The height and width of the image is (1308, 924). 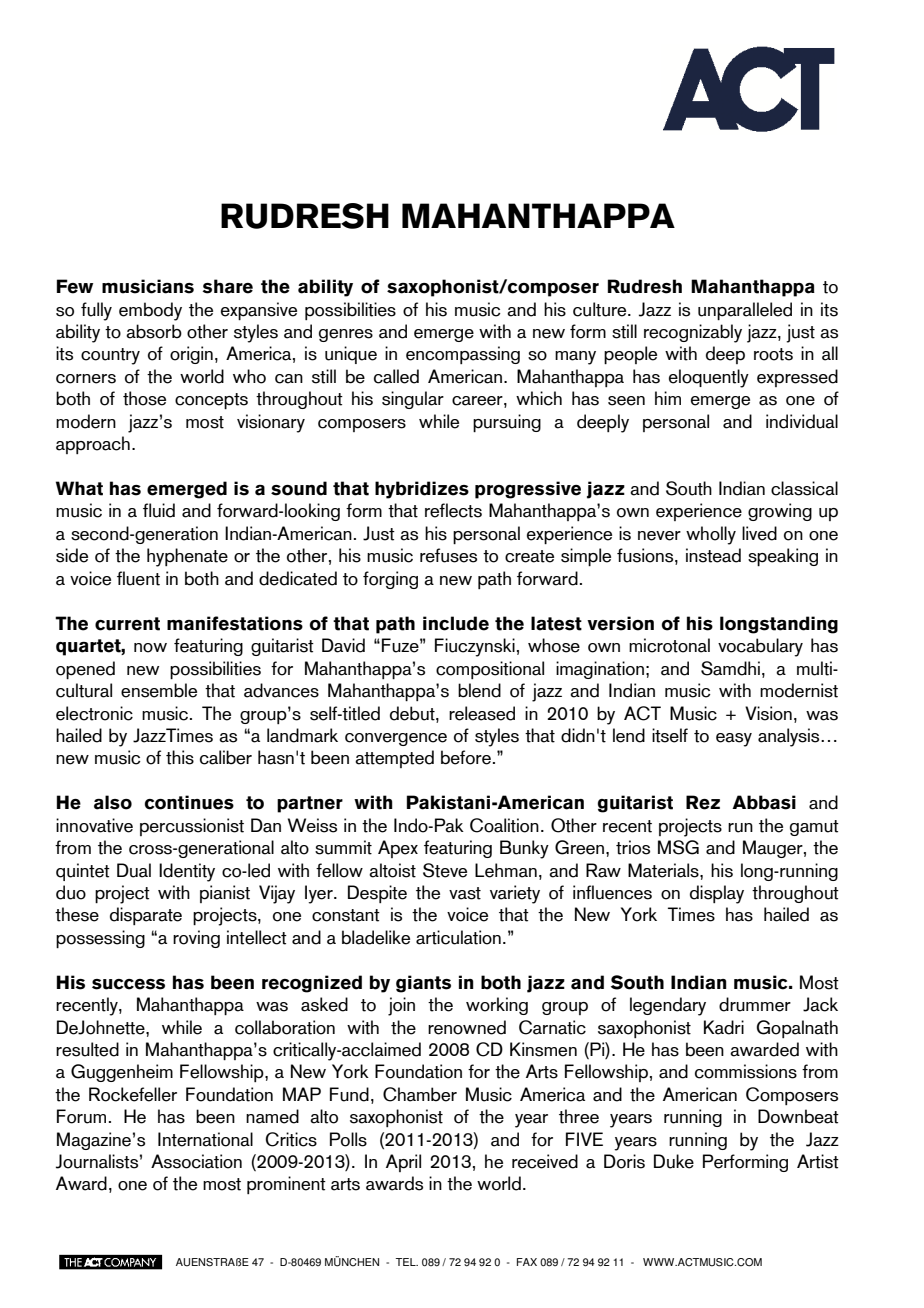 What do you see at coordinates (423, 984) in the image?
I see `giants` at bounding box center [423, 984].
